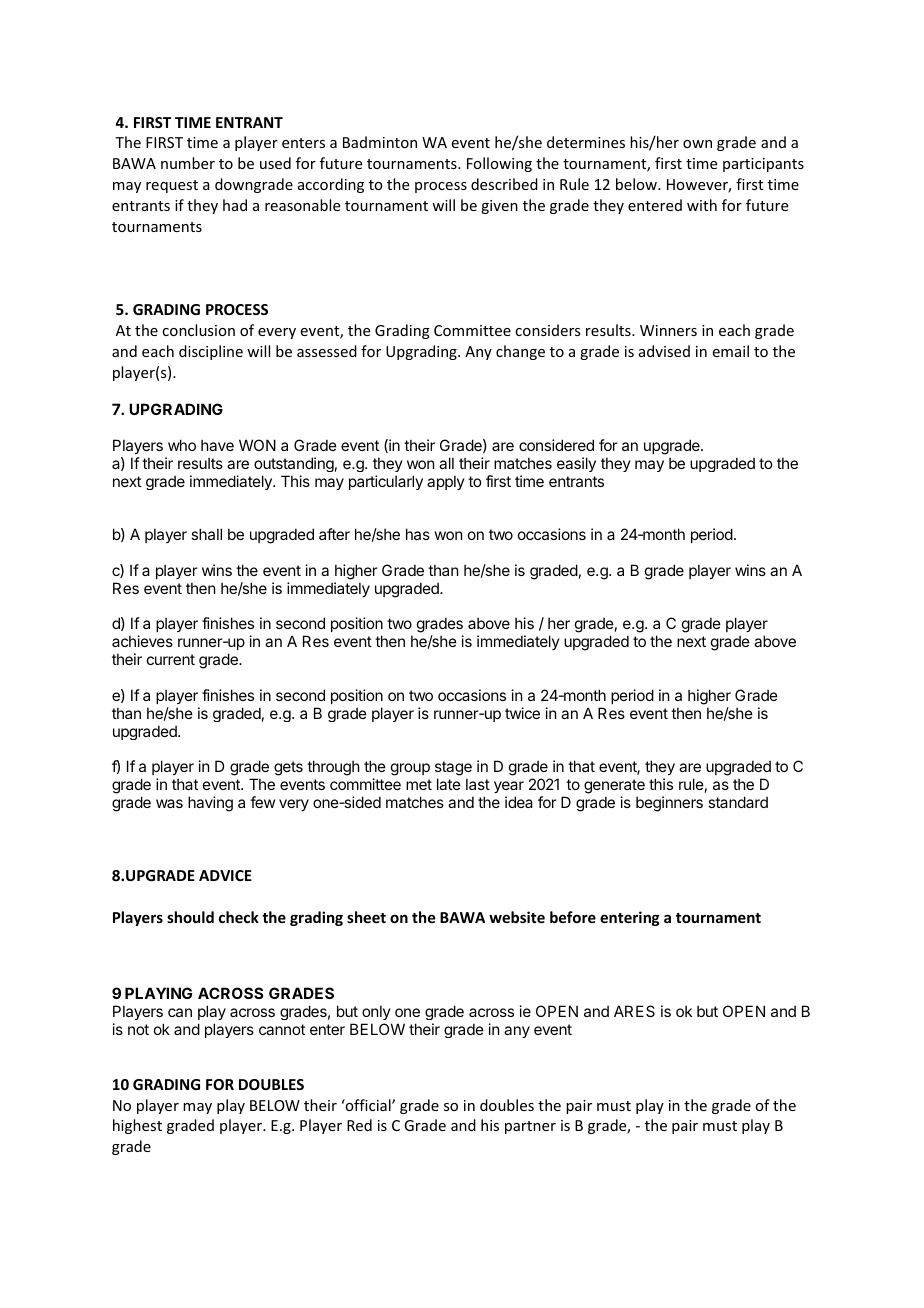  Describe the element at coordinates (576, 464) in the page. I see `easily` at that location.
